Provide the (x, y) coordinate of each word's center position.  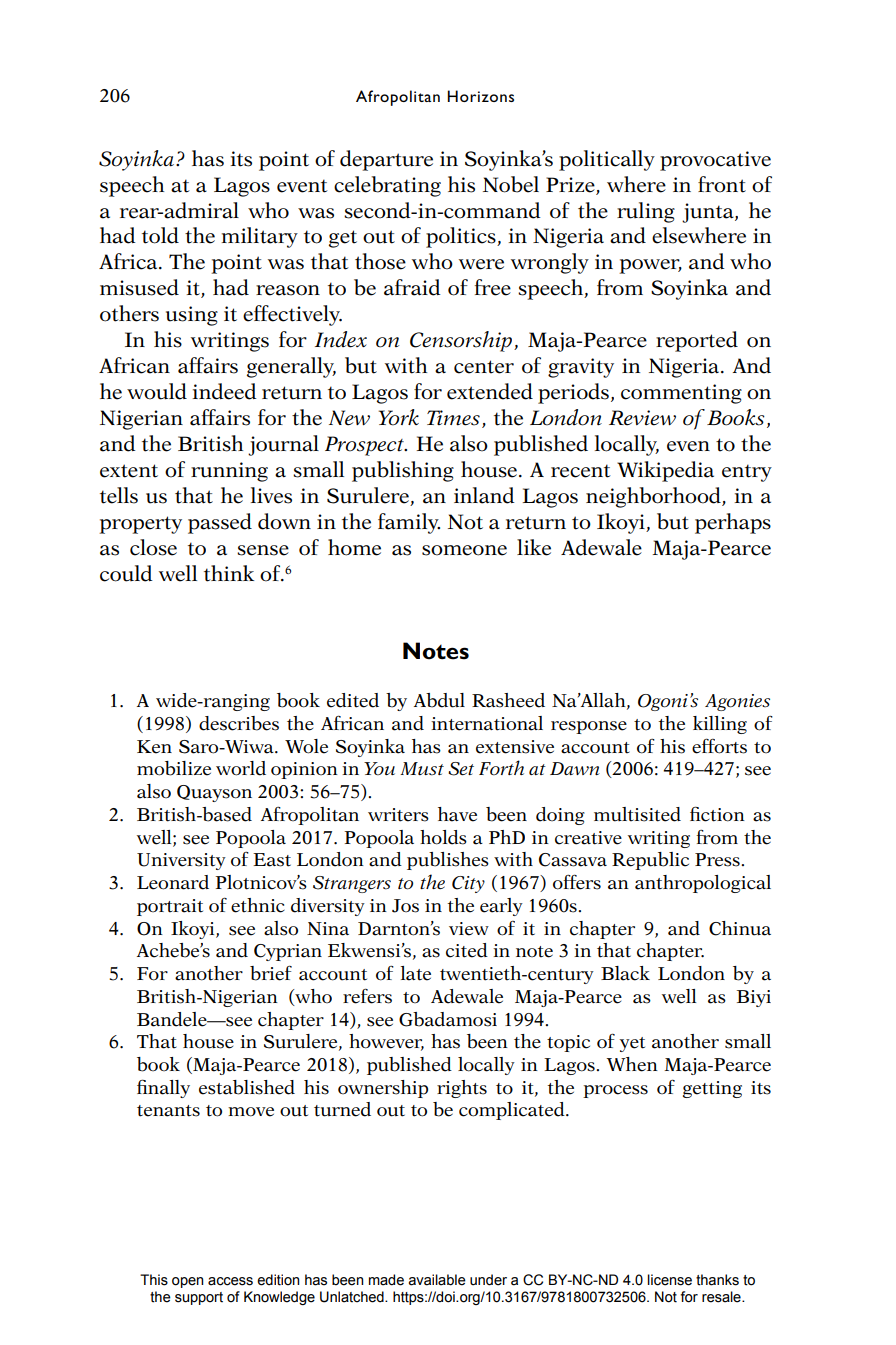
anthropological (703, 884)
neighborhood (654, 497)
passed (220, 523)
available (437, 1280)
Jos (405, 906)
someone (464, 550)
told (160, 235)
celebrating (387, 186)
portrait (170, 907)
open (188, 1282)
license (669, 1280)
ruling (646, 212)
